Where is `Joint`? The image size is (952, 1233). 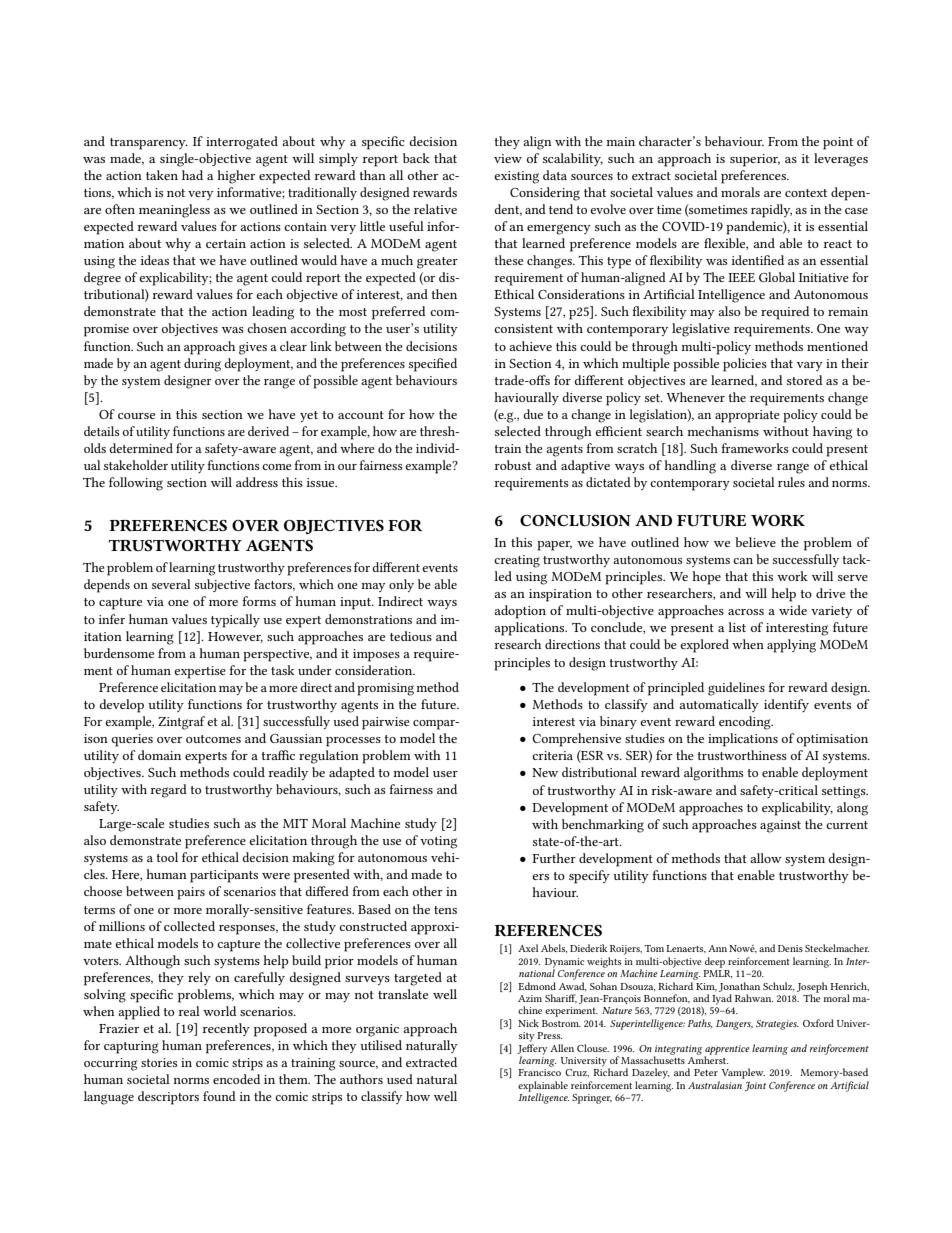
Joint is located at coordinates (755, 1086).
